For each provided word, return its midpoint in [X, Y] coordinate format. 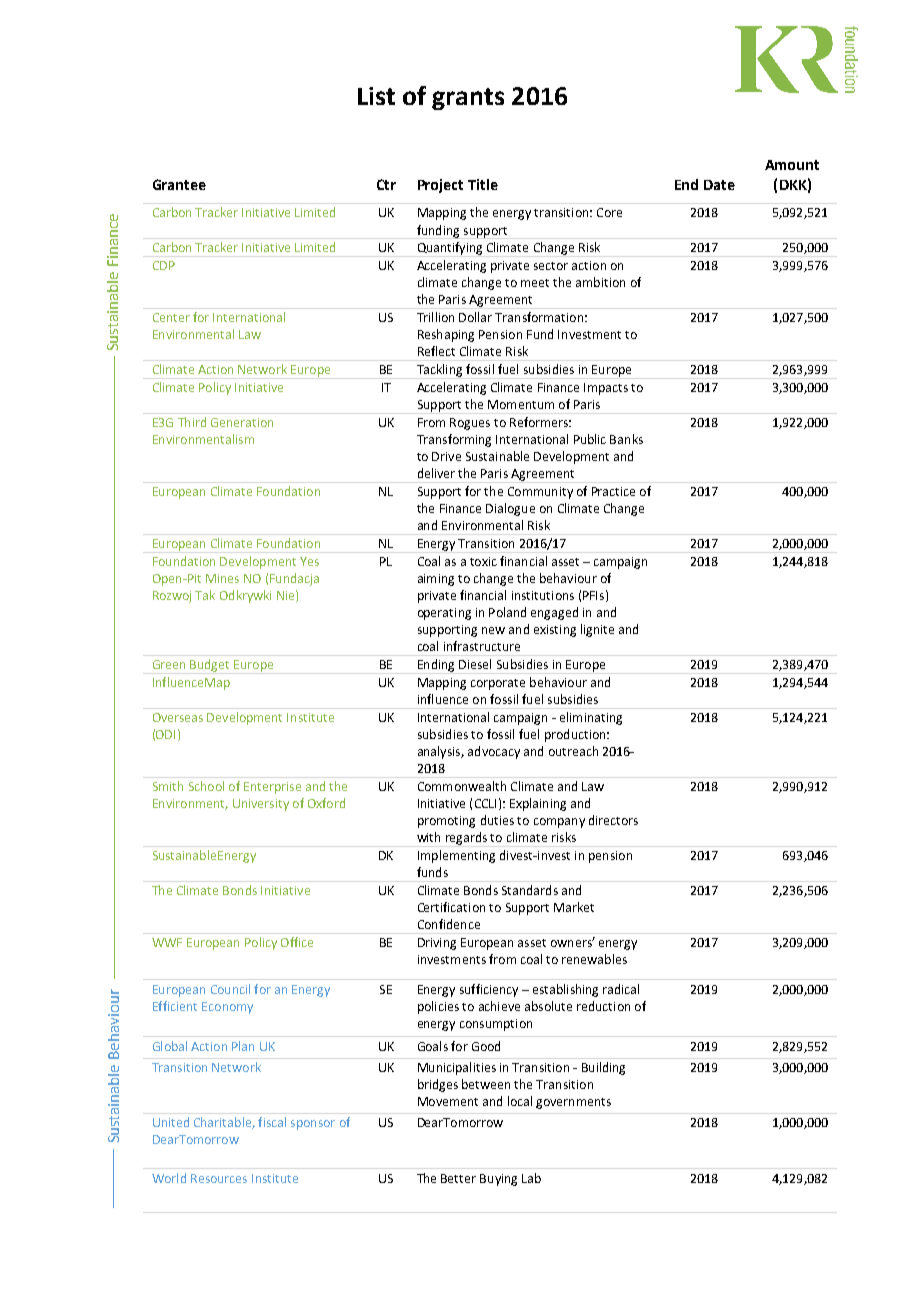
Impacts [606, 389]
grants [468, 99]
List [376, 96]
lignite [597, 630]
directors [613, 820]
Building [603, 1068]
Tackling [439, 371]
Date [719, 185]
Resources [219, 1178]
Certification [451, 907]
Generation [242, 422]
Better [458, 1178]
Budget [210, 666]
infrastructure [482, 646]
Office [297, 942]
